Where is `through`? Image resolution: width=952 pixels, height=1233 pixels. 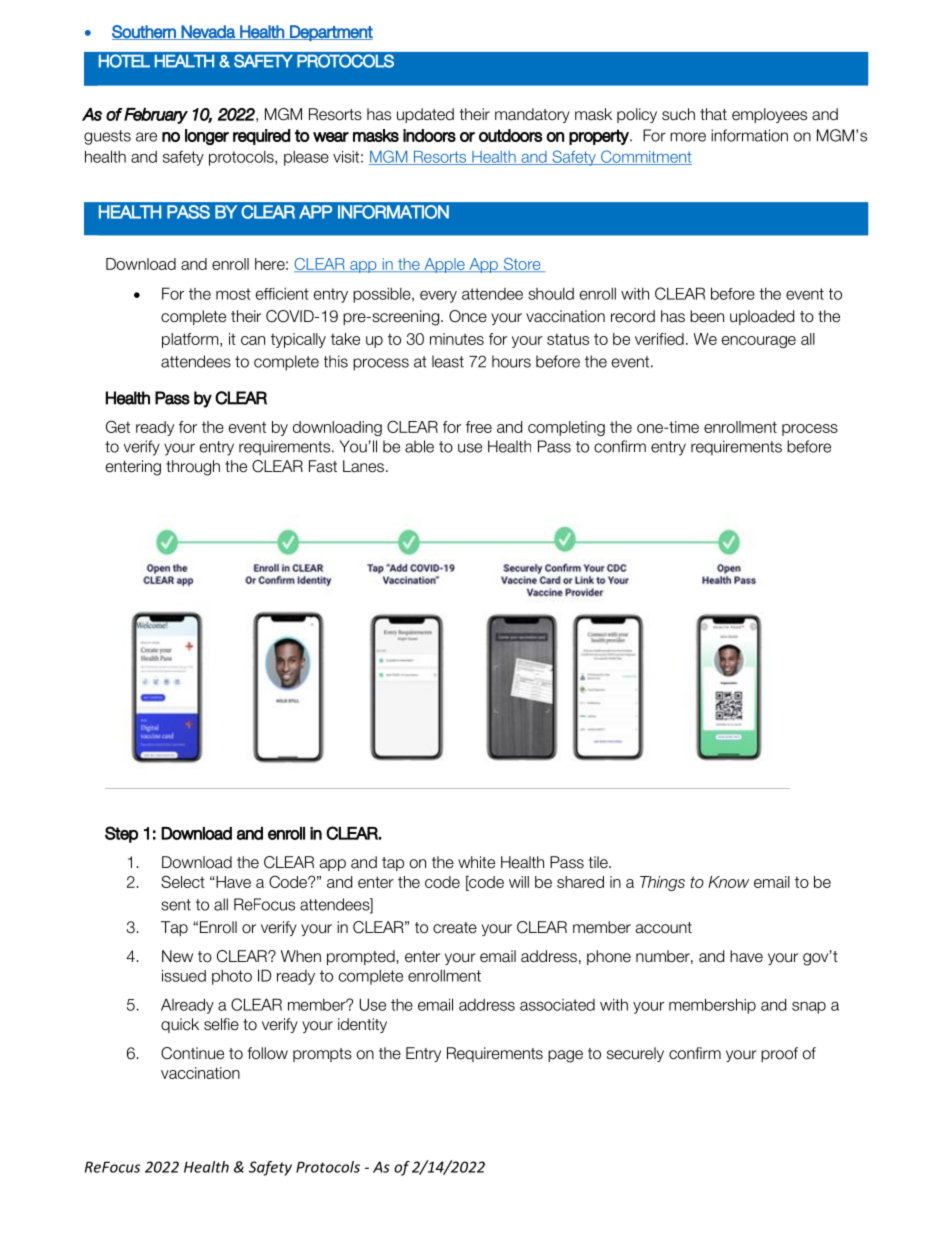
through is located at coordinates (193, 468).
